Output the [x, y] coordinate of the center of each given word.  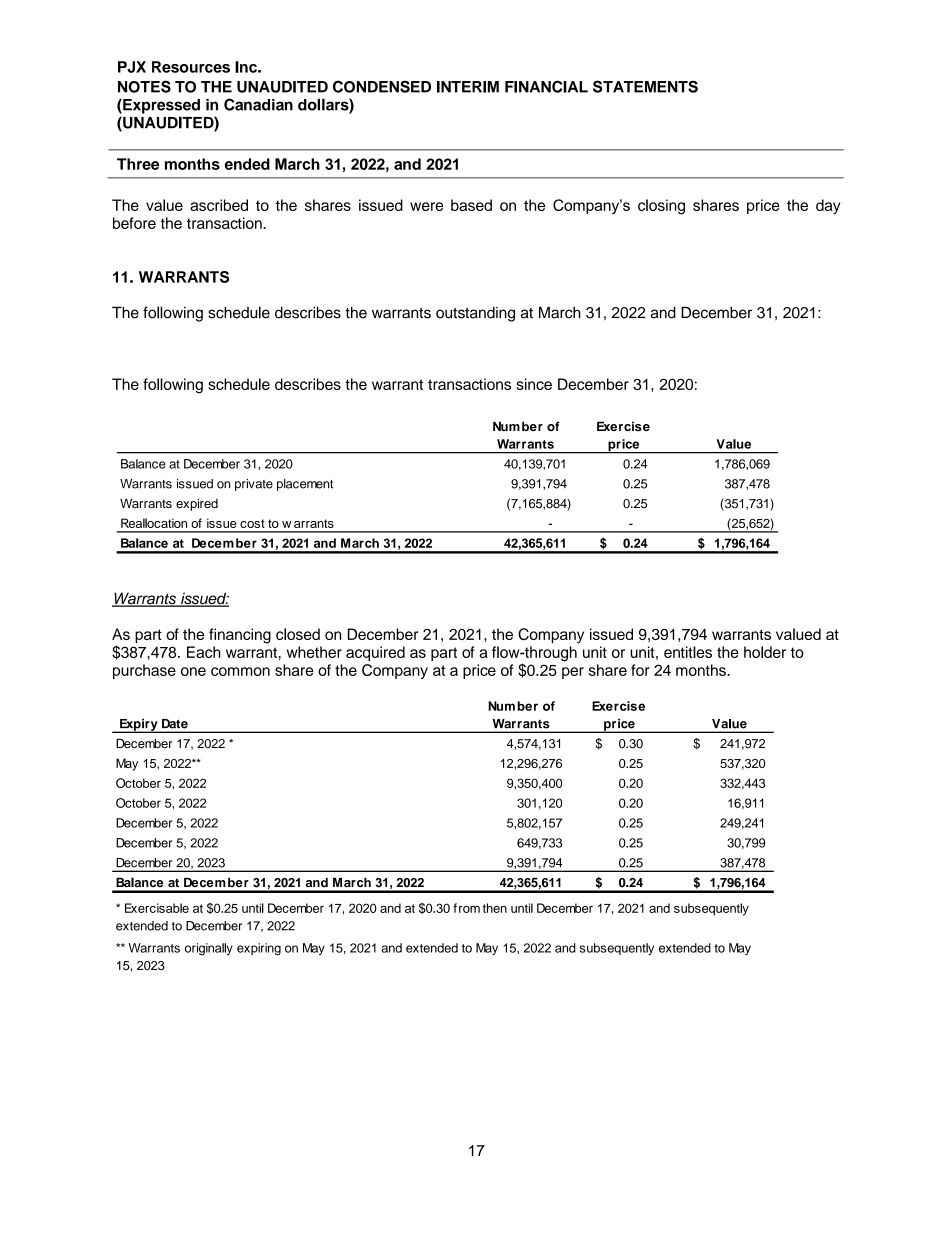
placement [305, 485]
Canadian [258, 104]
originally [209, 949]
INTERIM [468, 87]
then [495, 908]
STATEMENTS [645, 86]
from [466, 908]
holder [765, 652]
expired [197, 504]
